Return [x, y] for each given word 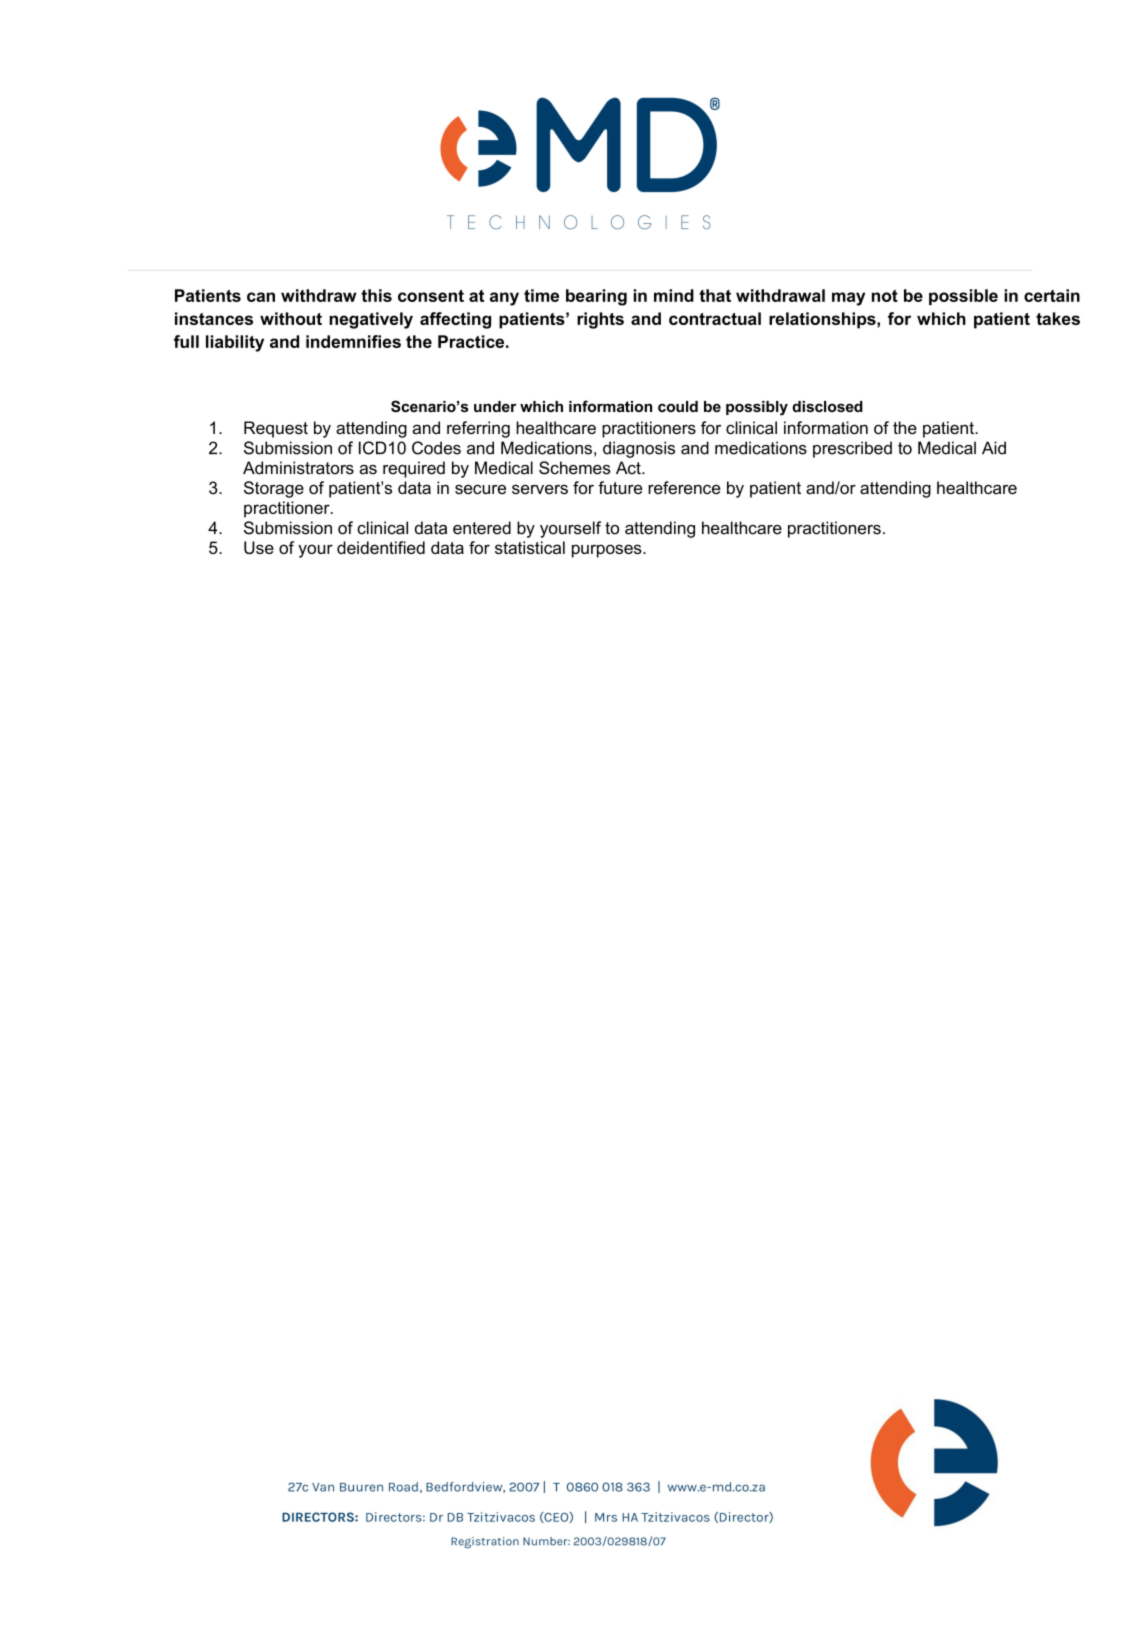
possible [963, 297]
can [261, 297]
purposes [608, 551]
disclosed [827, 406]
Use [259, 547]
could [678, 406]
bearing [596, 297]
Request [276, 429]
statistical [530, 547]
